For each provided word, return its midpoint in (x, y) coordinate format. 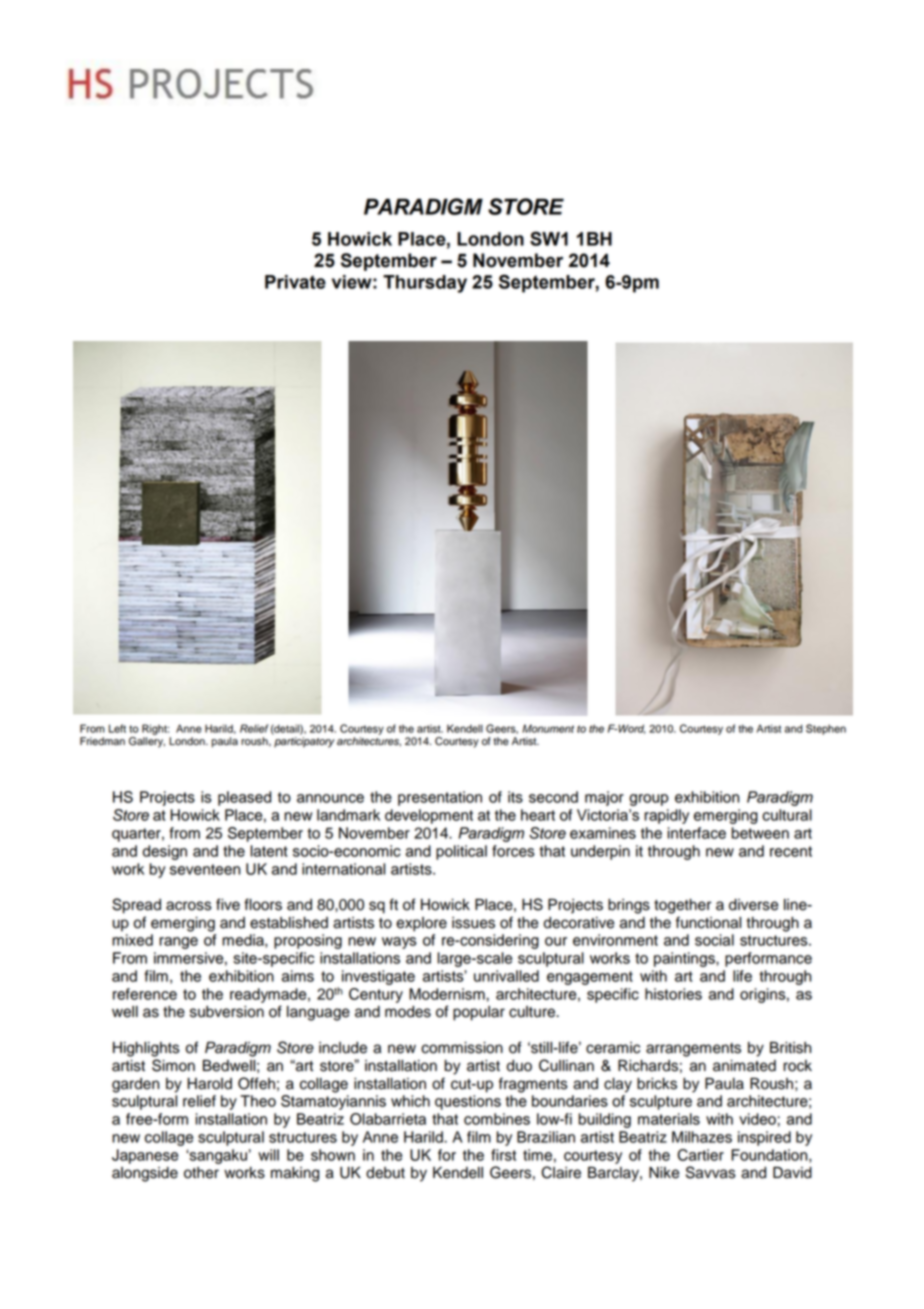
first (503, 1155)
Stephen (826, 729)
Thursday (425, 284)
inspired (764, 1138)
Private (295, 282)
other (201, 1173)
